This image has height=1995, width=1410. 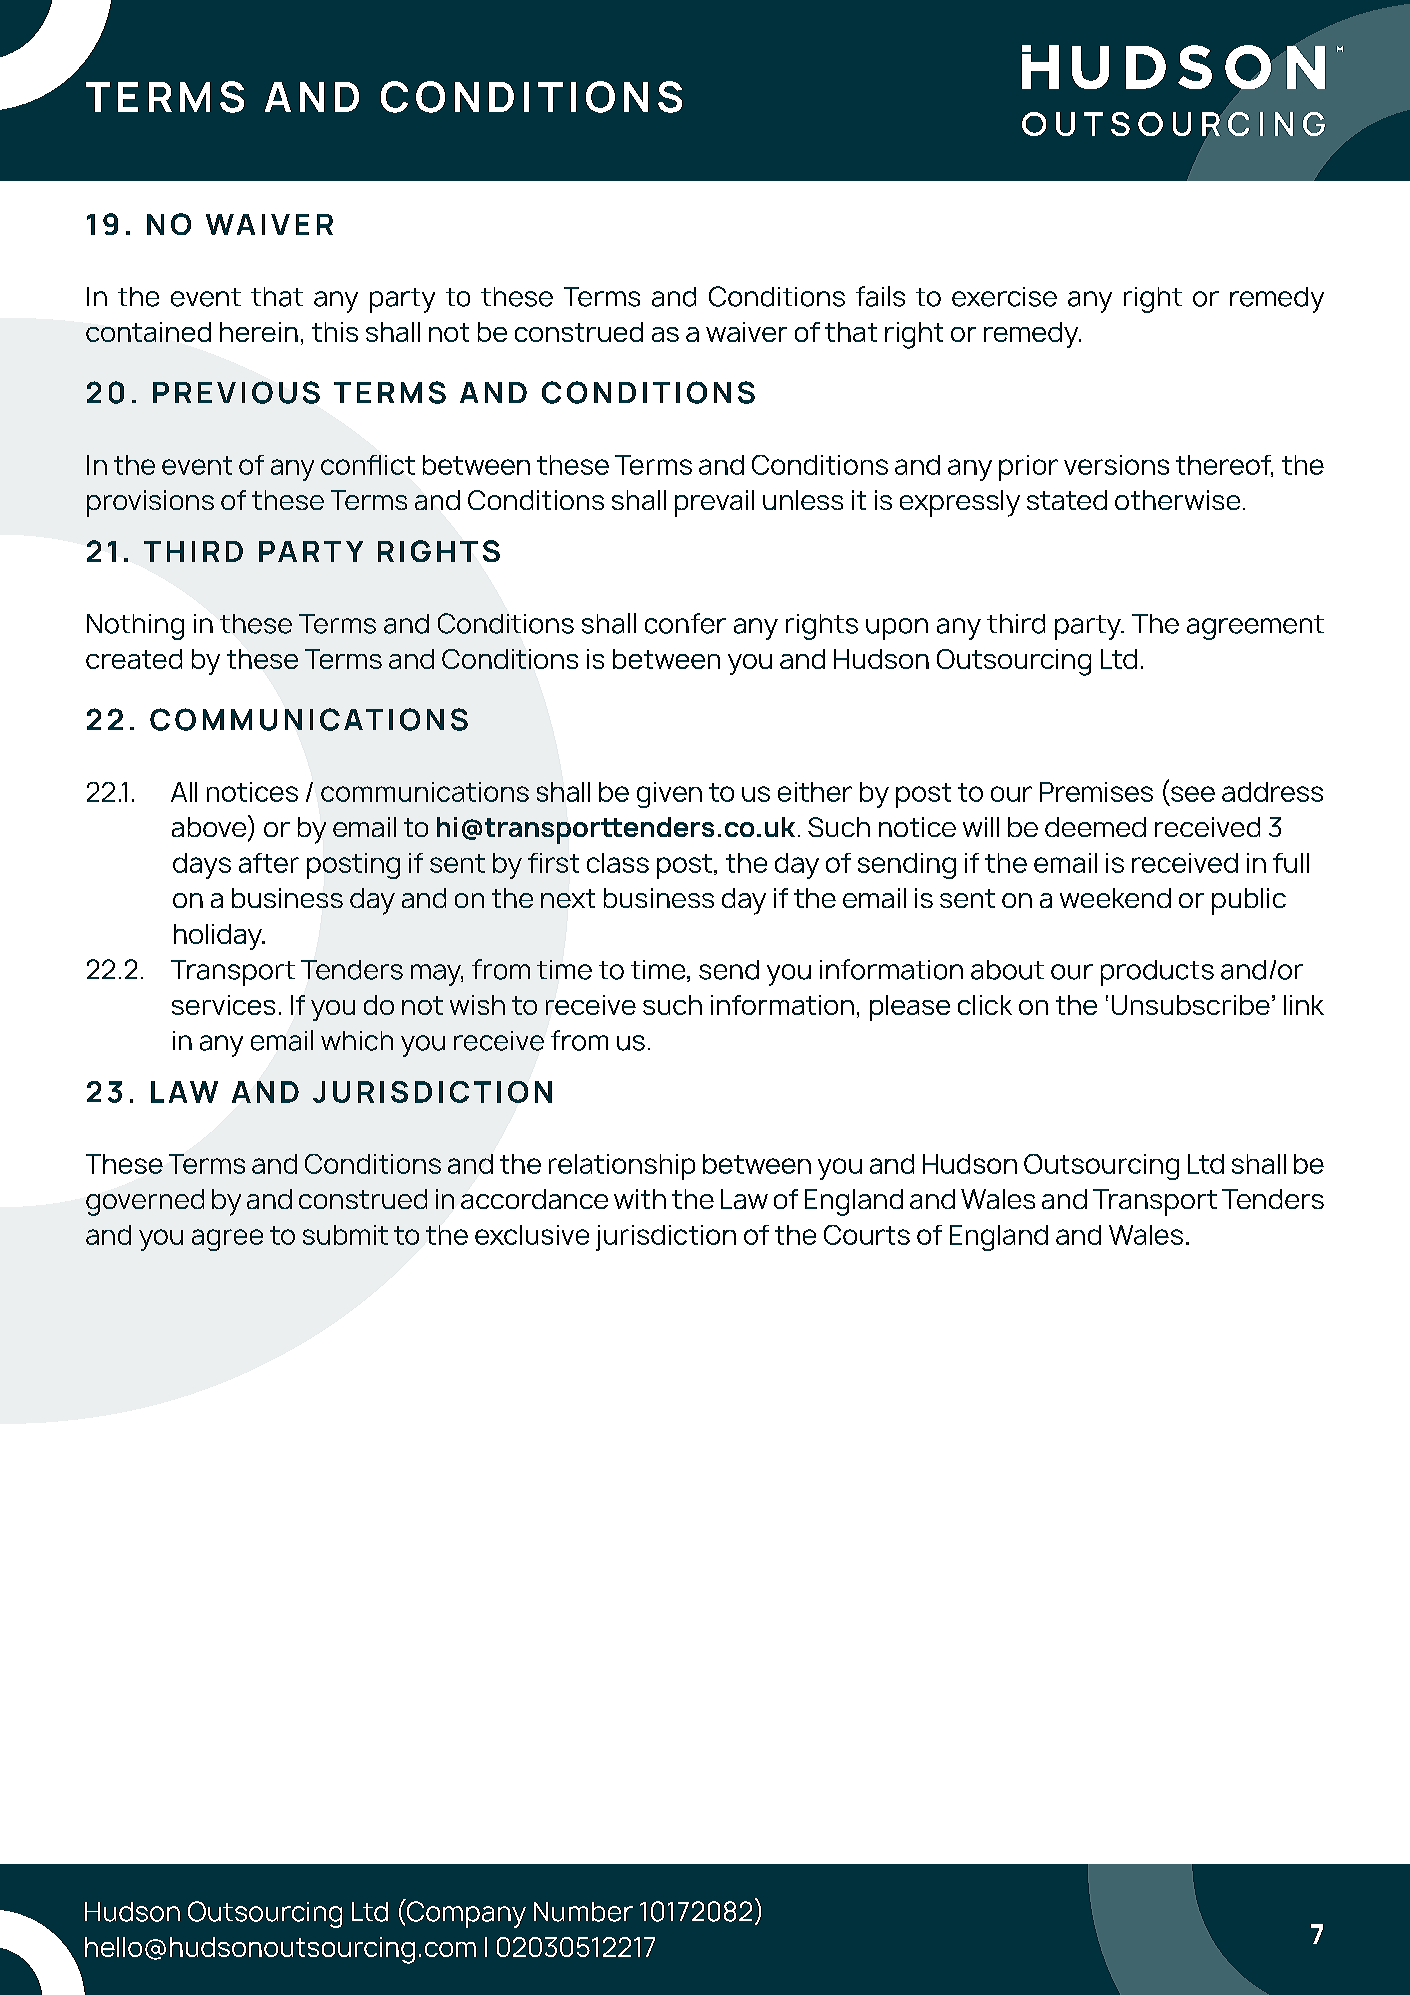 I want to click on confer, so click(x=685, y=623).
